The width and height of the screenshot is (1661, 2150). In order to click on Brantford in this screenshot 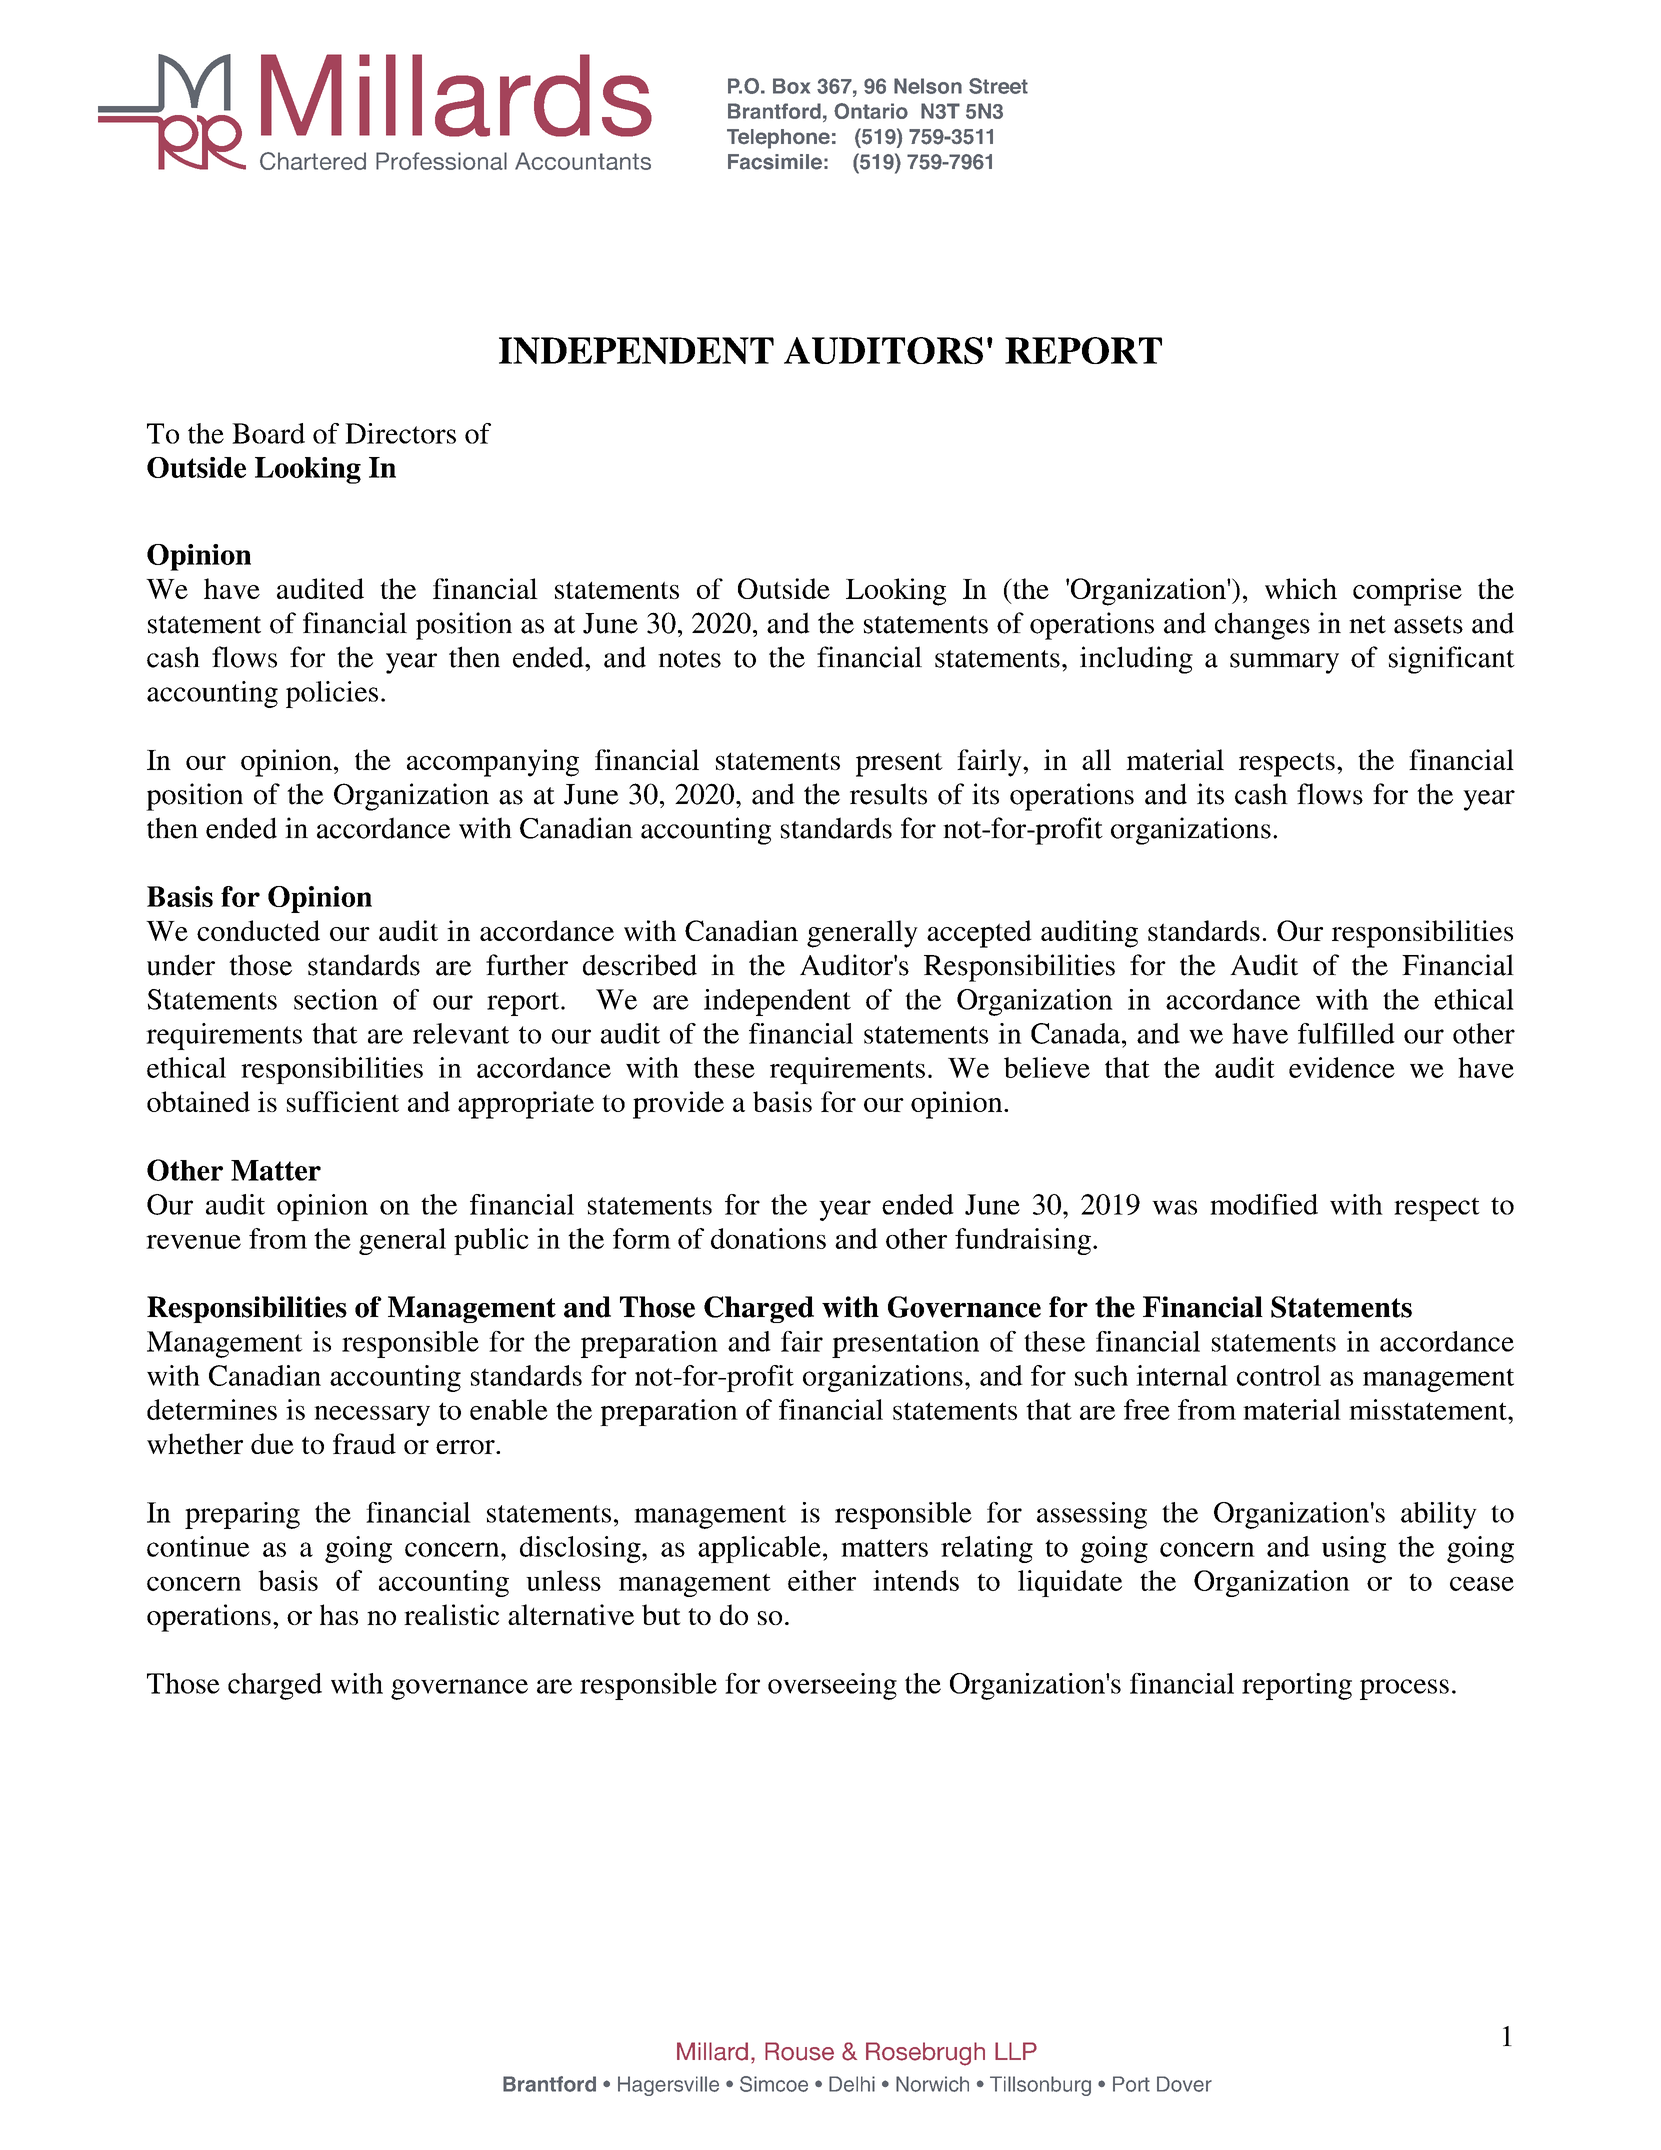, I will do `click(549, 2084)`.
